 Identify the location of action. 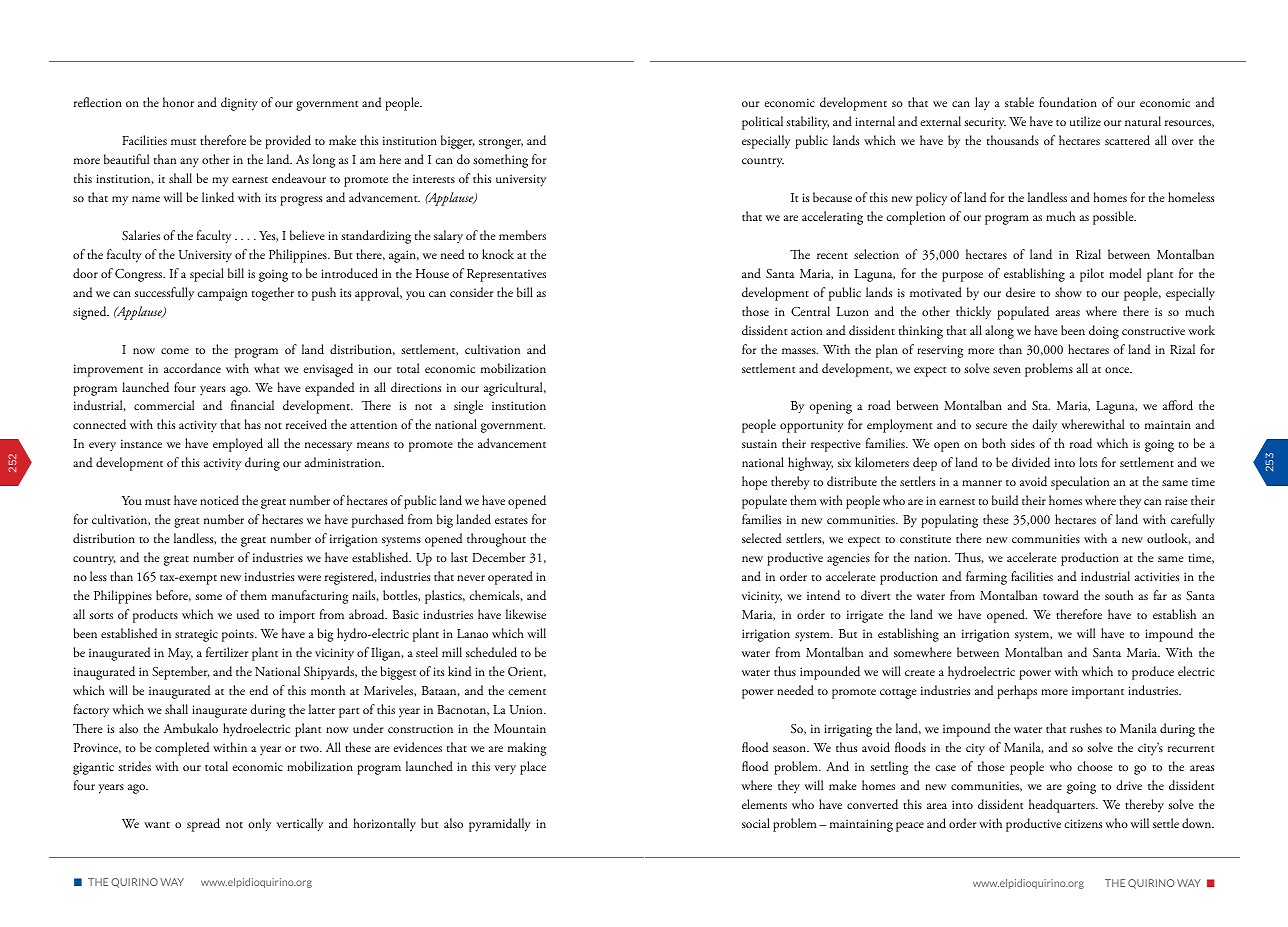
(806, 330).
